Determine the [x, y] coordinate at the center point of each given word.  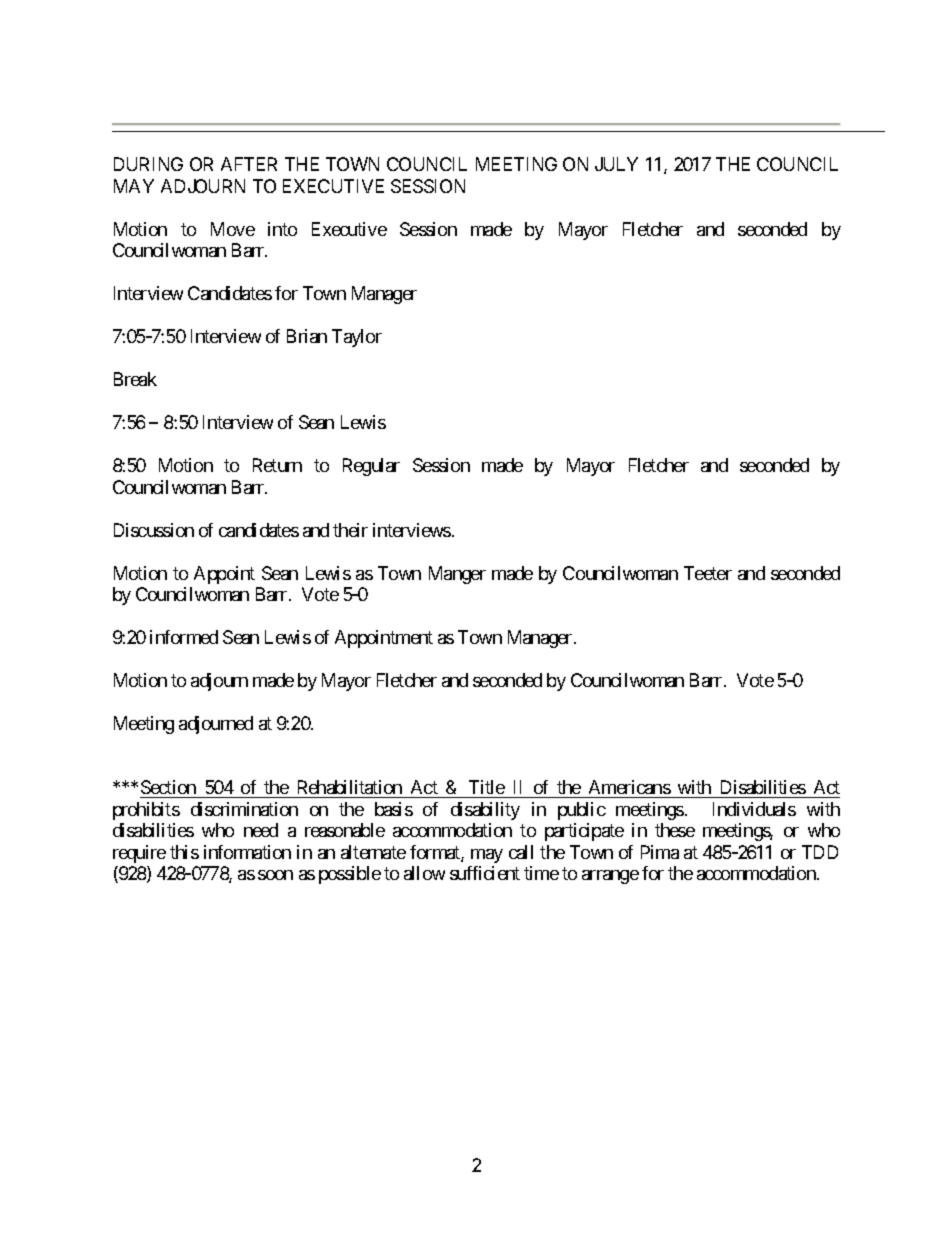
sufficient [485, 873]
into [282, 229]
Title [486, 789]
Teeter [708, 573]
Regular [371, 467]
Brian [307, 336]
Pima [660, 852]
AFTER [249, 164]
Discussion [154, 530]
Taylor [357, 338]
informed [184, 637]
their [350, 530]
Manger [457, 575]
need [261, 830]
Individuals [754, 809]
